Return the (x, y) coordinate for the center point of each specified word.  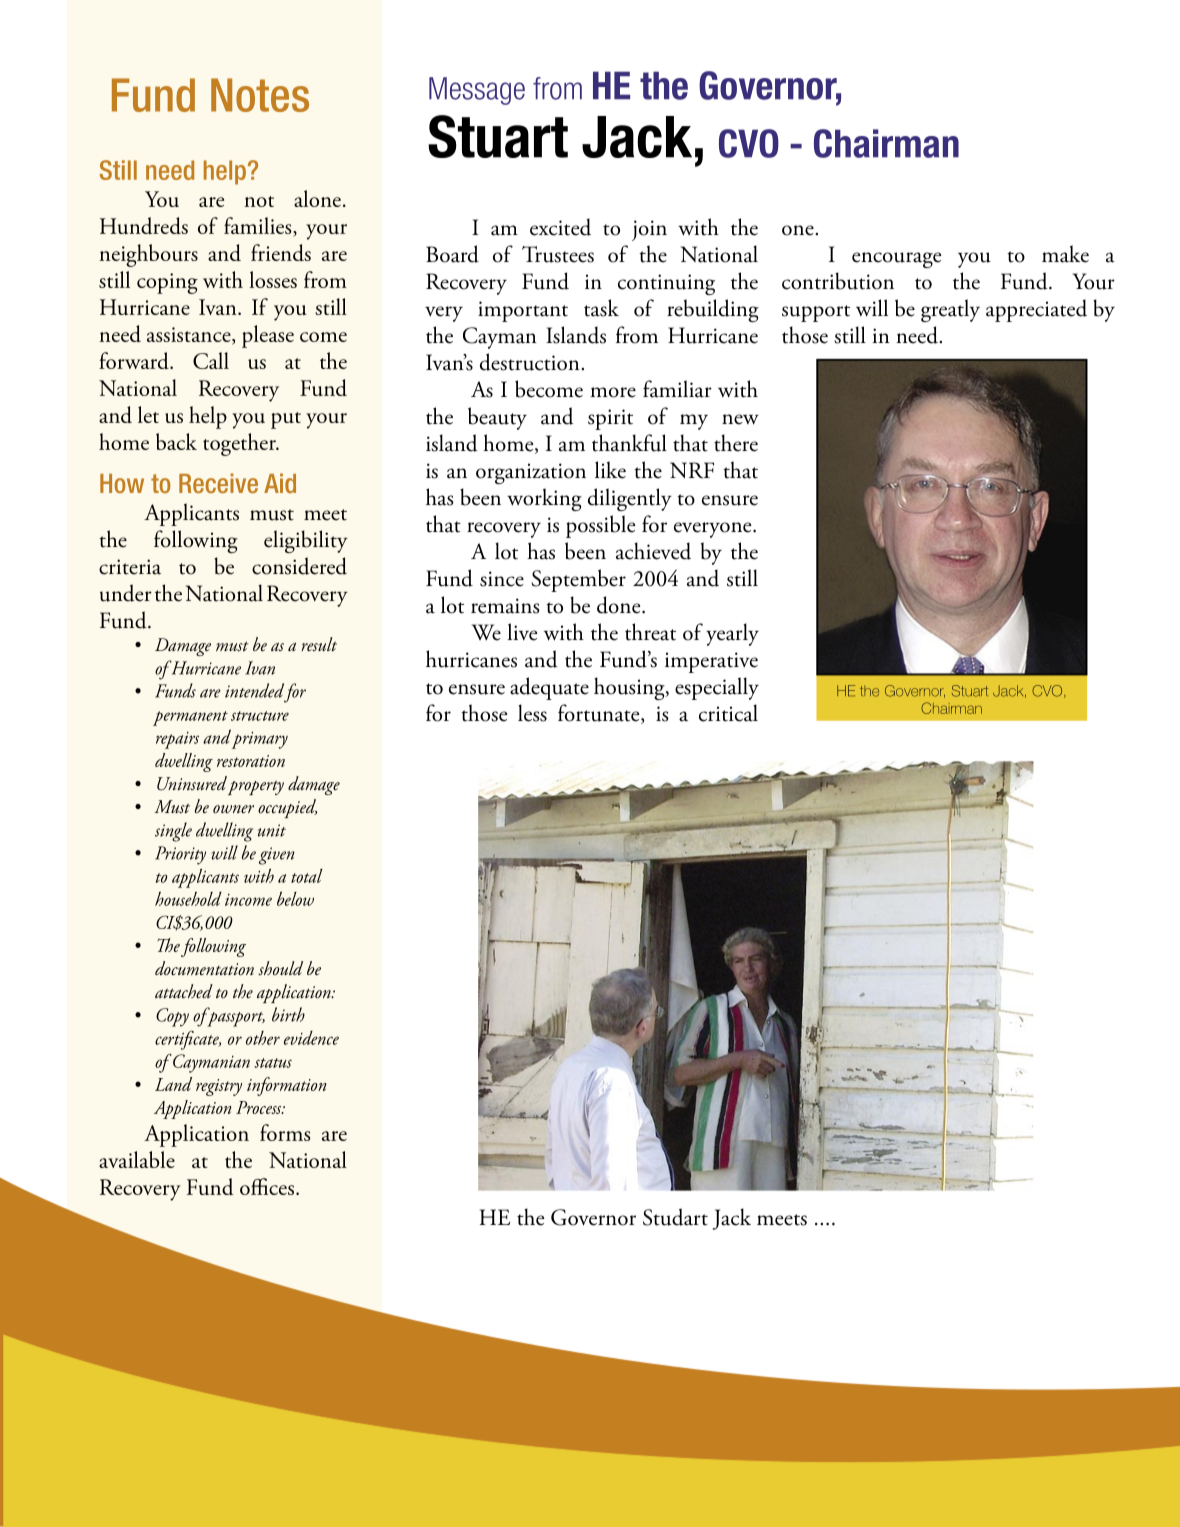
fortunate (600, 714)
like (610, 470)
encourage (897, 260)
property (256, 787)
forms (285, 1132)
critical (728, 713)
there (736, 443)
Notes (260, 95)
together (240, 444)
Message (477, 91)
